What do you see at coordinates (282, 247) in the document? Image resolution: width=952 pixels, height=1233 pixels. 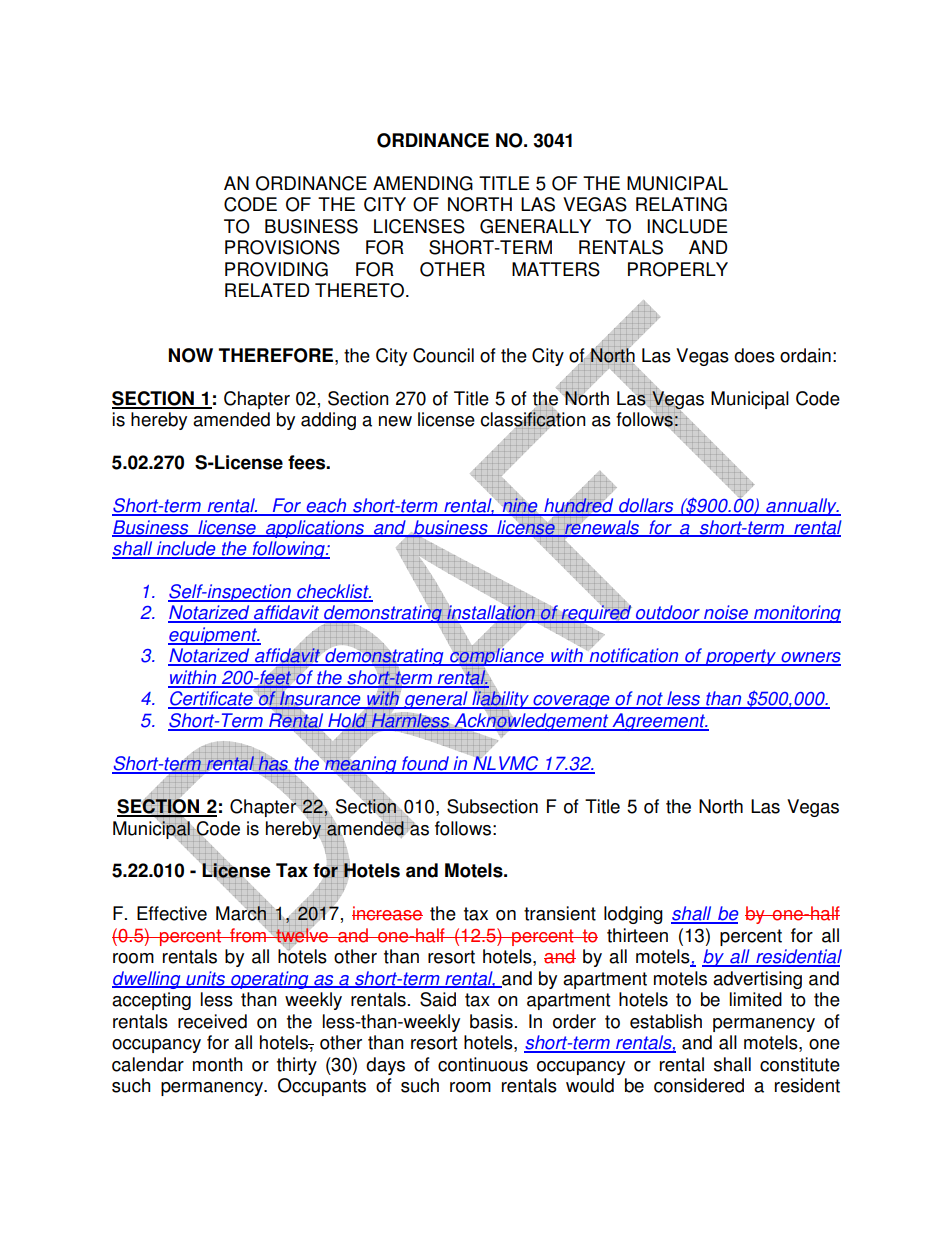 I see `PROVISIONS` at bounding box center [282, 247].
